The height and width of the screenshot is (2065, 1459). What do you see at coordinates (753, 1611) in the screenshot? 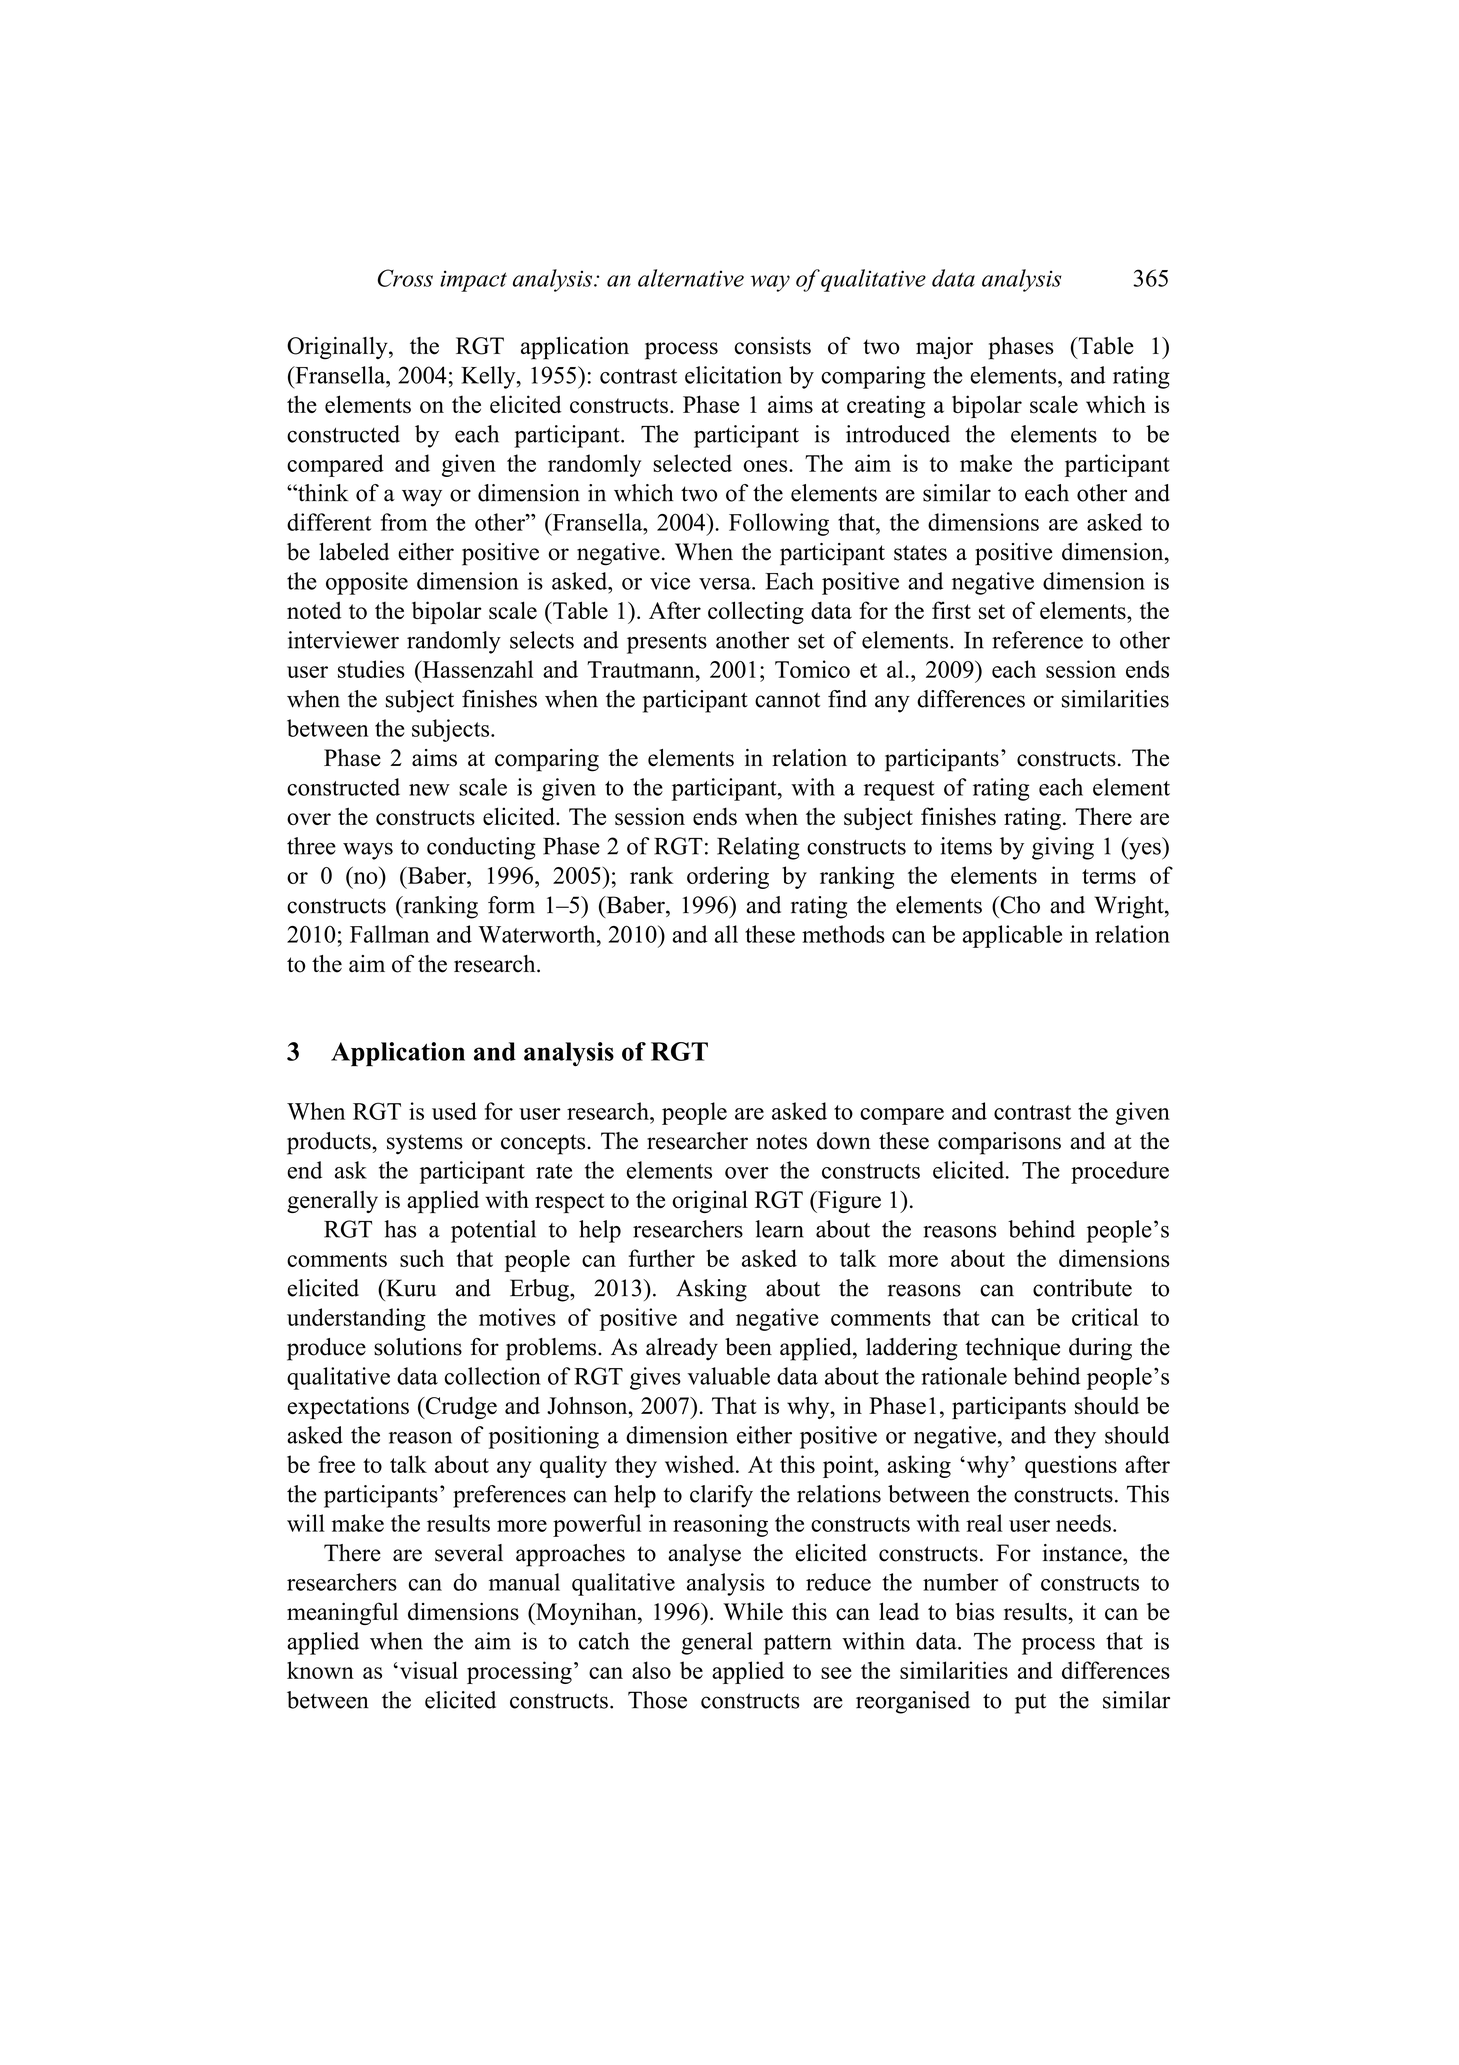
I see `While` at bounding box center [753, 1611].
